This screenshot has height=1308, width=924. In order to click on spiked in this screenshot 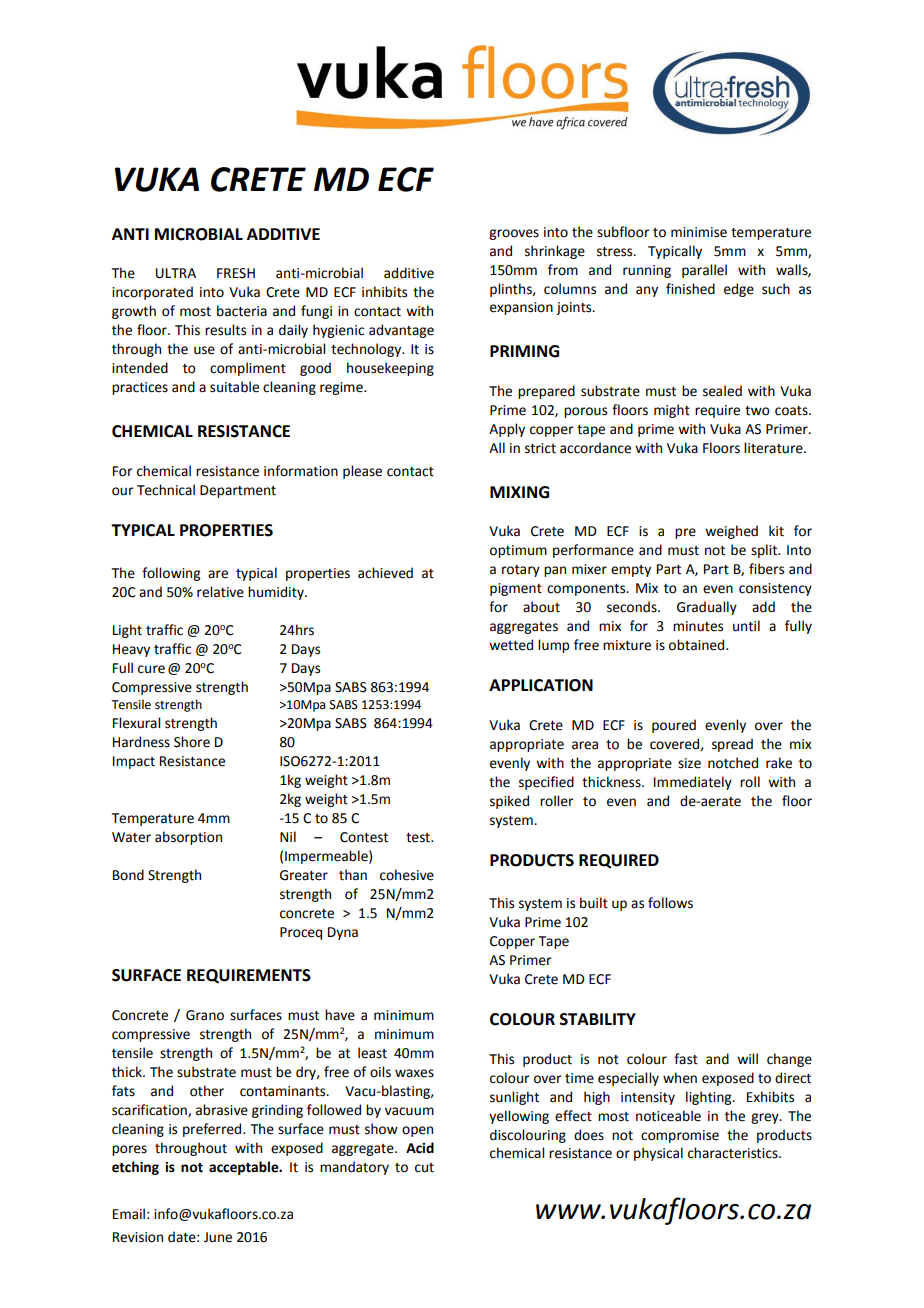, I will do `click(509, 802)`.
